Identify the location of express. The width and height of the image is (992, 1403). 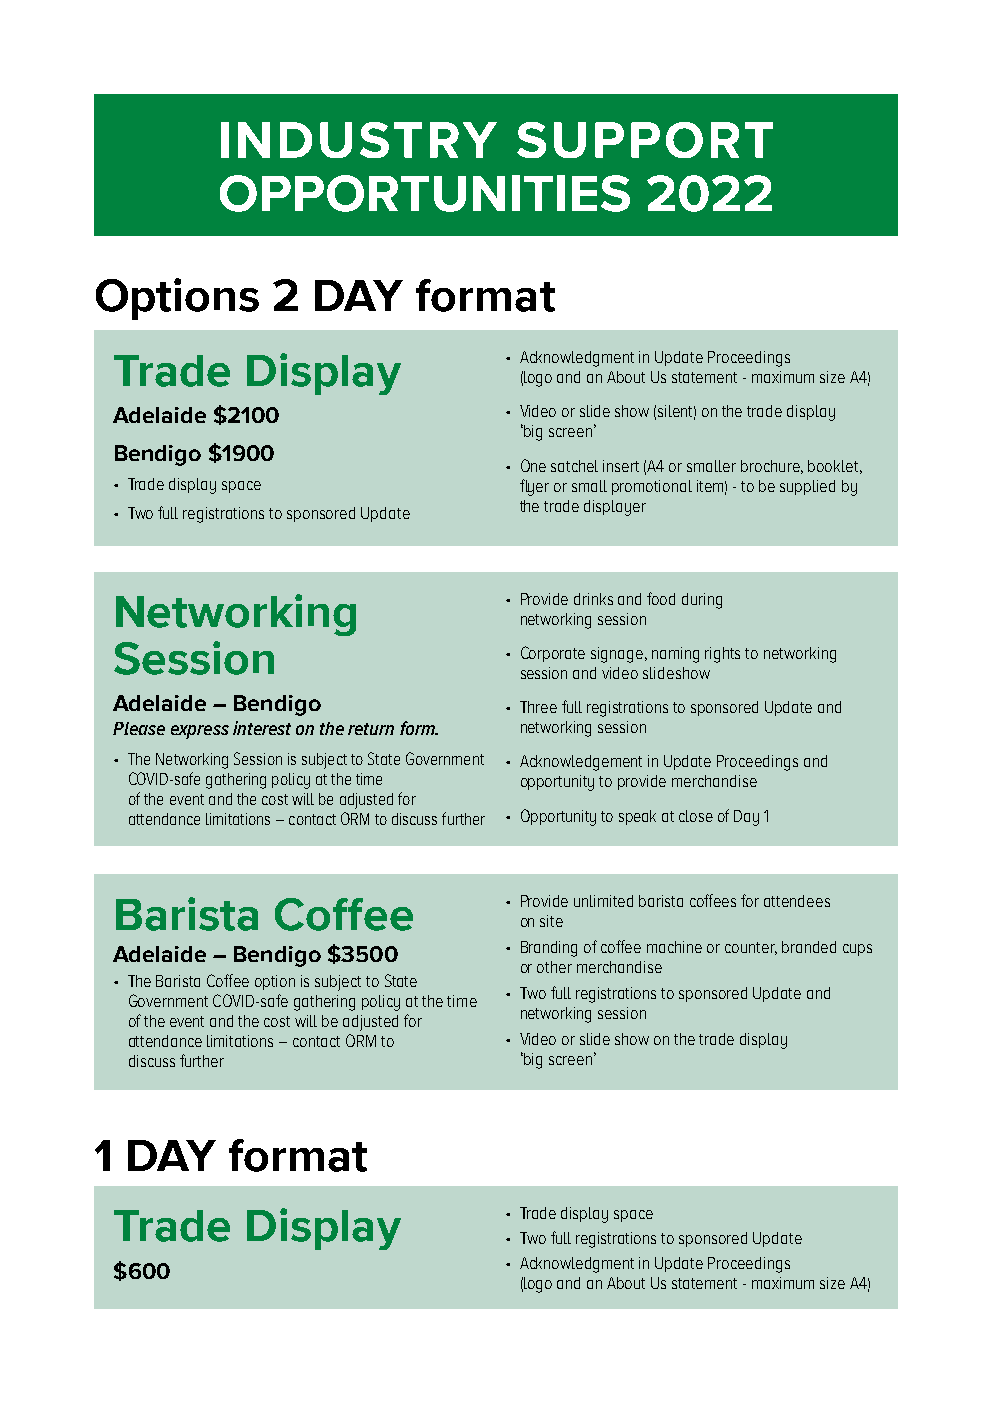
(200, 732).
